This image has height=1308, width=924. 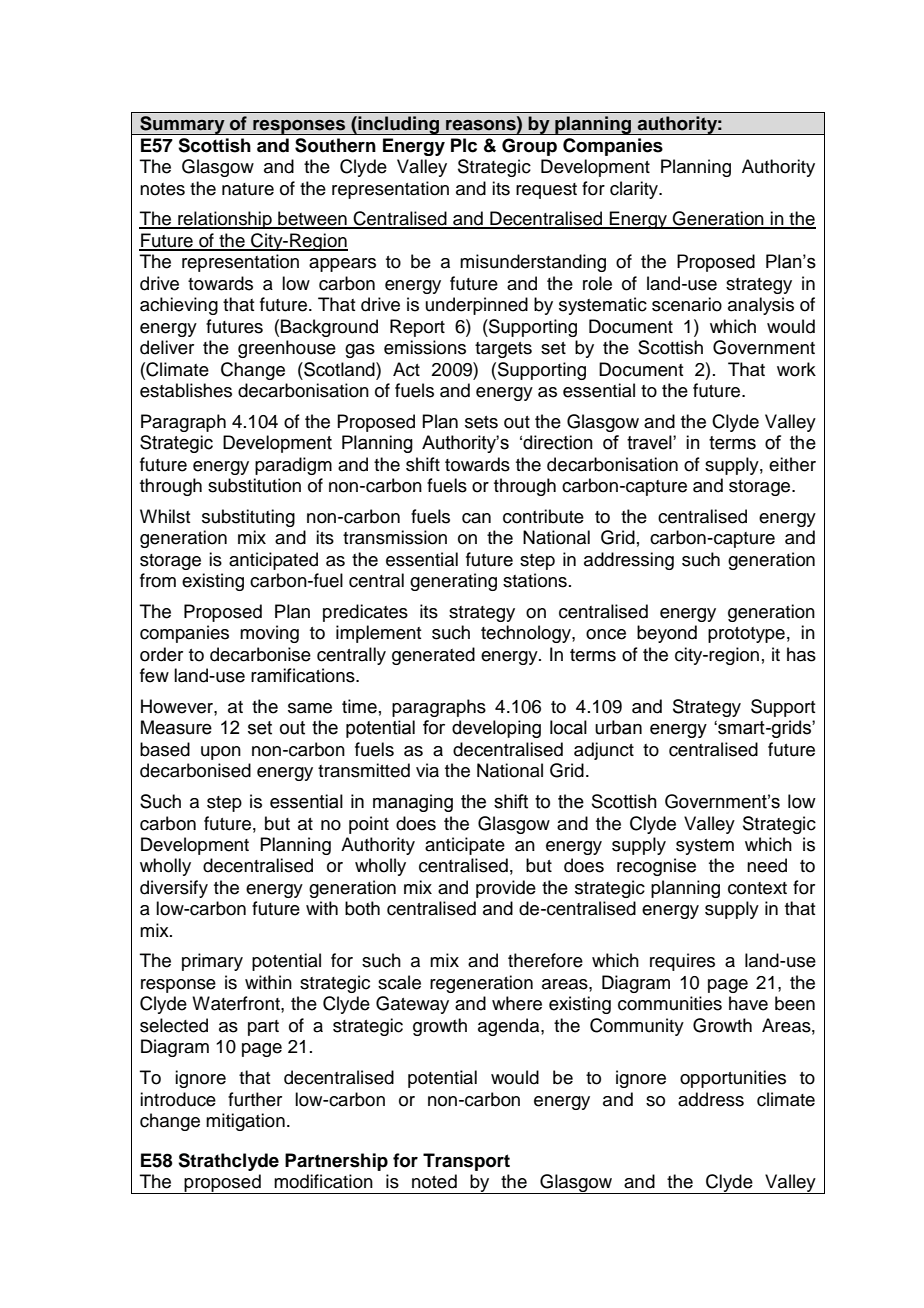 I want to click on mitigation, so click(x=245, y=1122).
